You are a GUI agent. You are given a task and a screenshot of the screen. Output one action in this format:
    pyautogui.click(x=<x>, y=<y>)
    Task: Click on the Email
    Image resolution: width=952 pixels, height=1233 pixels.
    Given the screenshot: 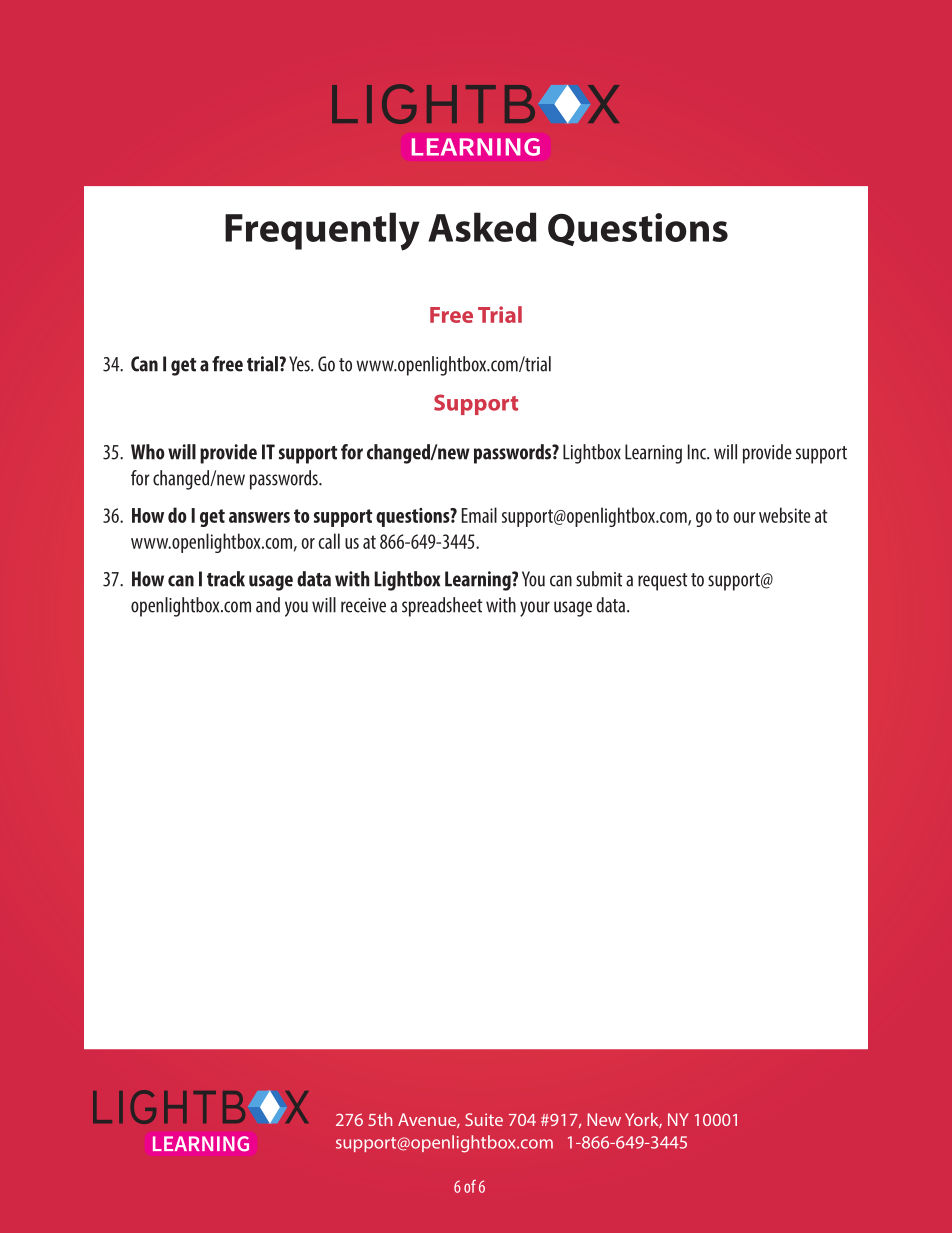 What is the action you would take?
    pyautogui.click(x=479, y=515)
